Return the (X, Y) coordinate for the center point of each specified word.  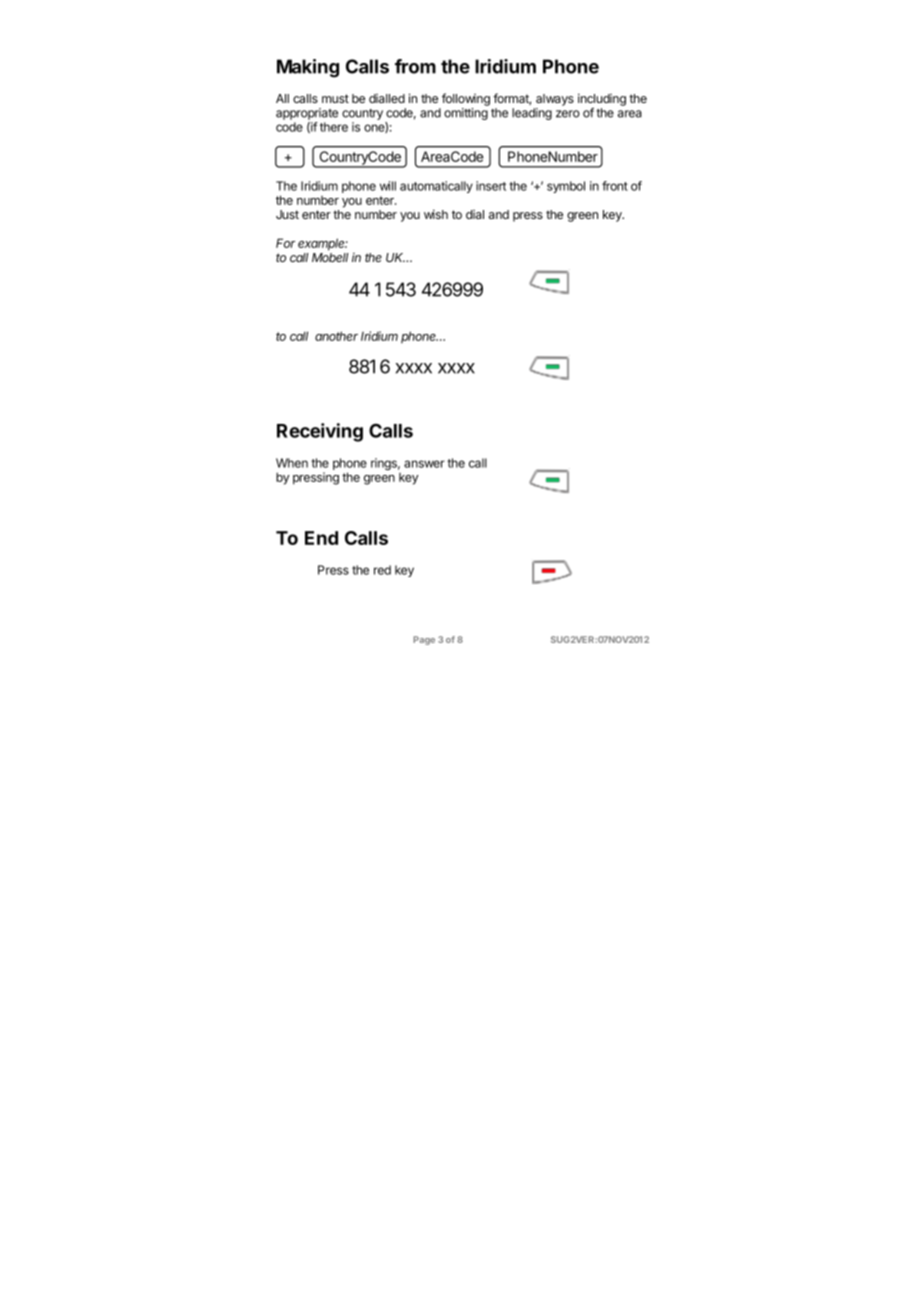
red (382, 570)
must (335, 98)
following (466, 99)
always (555, 100)
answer (424, 464)
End (321, 538)
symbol (566, 187)
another (336, 336)
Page (424, 640)
